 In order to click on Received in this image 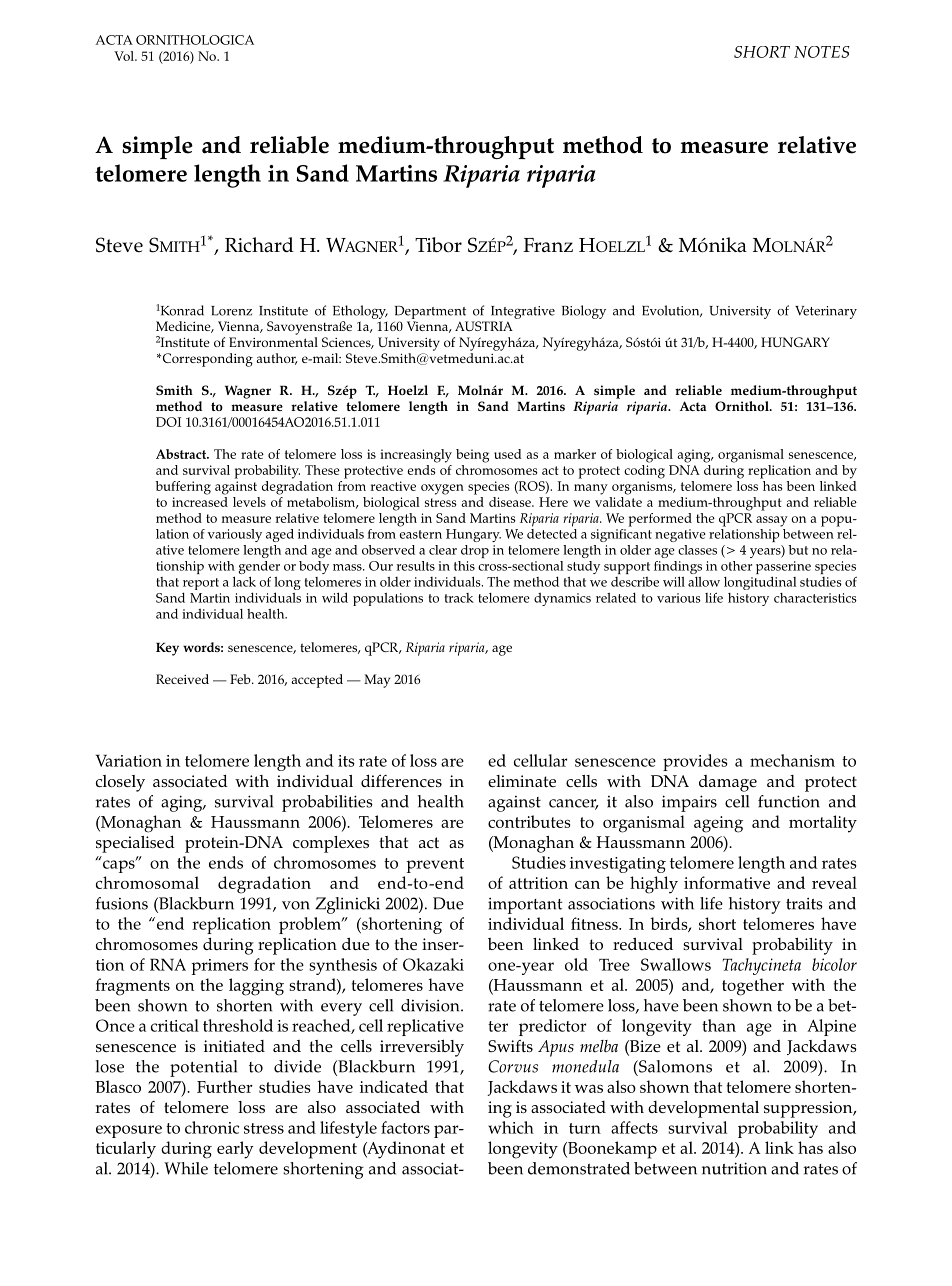, I will do `click(182, 679)`.
